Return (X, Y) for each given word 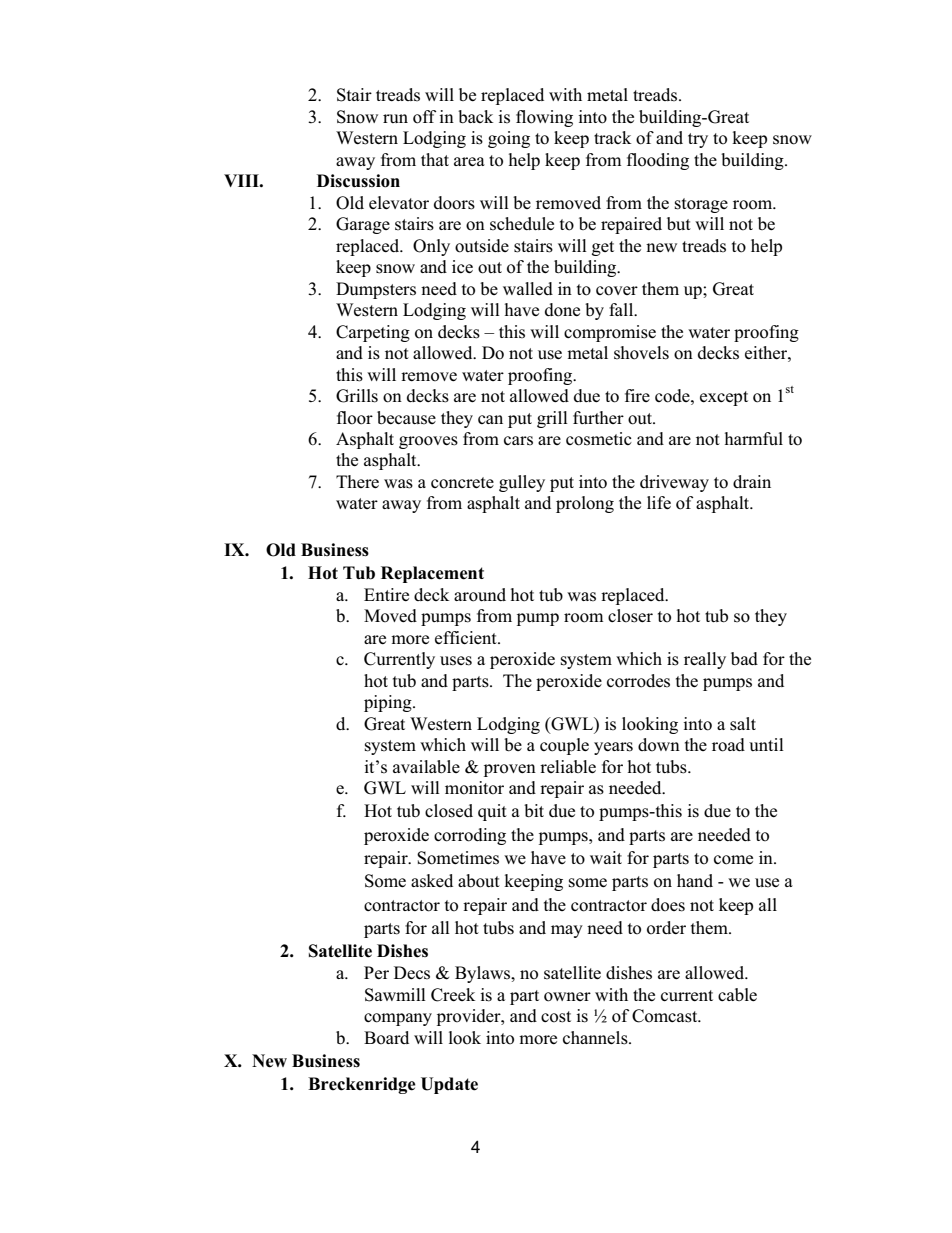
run (395, 118)
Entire (386, 594)
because (406, 418)
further (598, 417)
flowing (544, 118)
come (733, 860)
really (705, 660)
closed (449, 811)
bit (534, 811)
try (698, 140)
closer (630, 616)
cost (556, 1017)
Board (386, 1038)
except (724, 398)
